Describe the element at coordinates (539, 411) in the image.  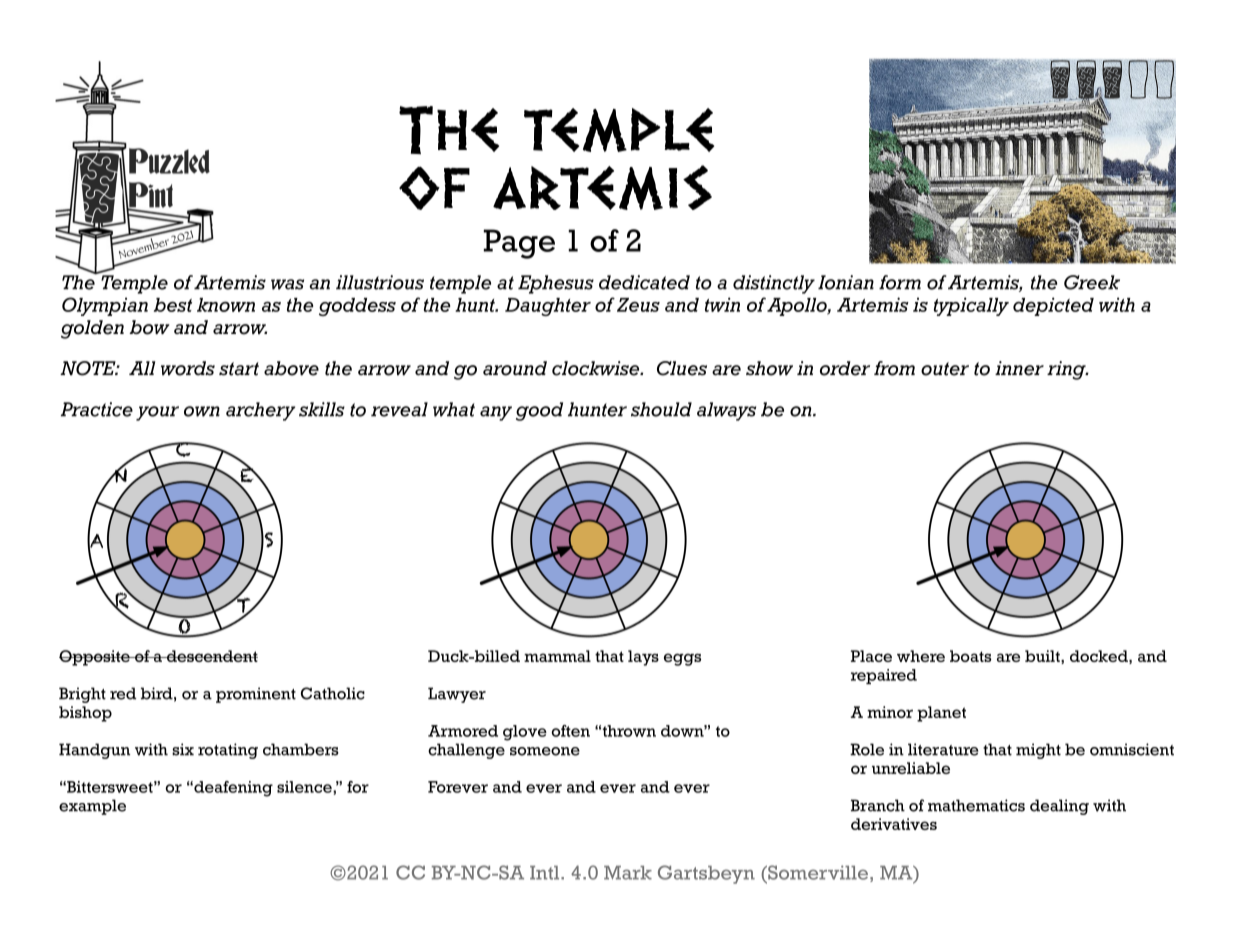
I see `good` at that location.
